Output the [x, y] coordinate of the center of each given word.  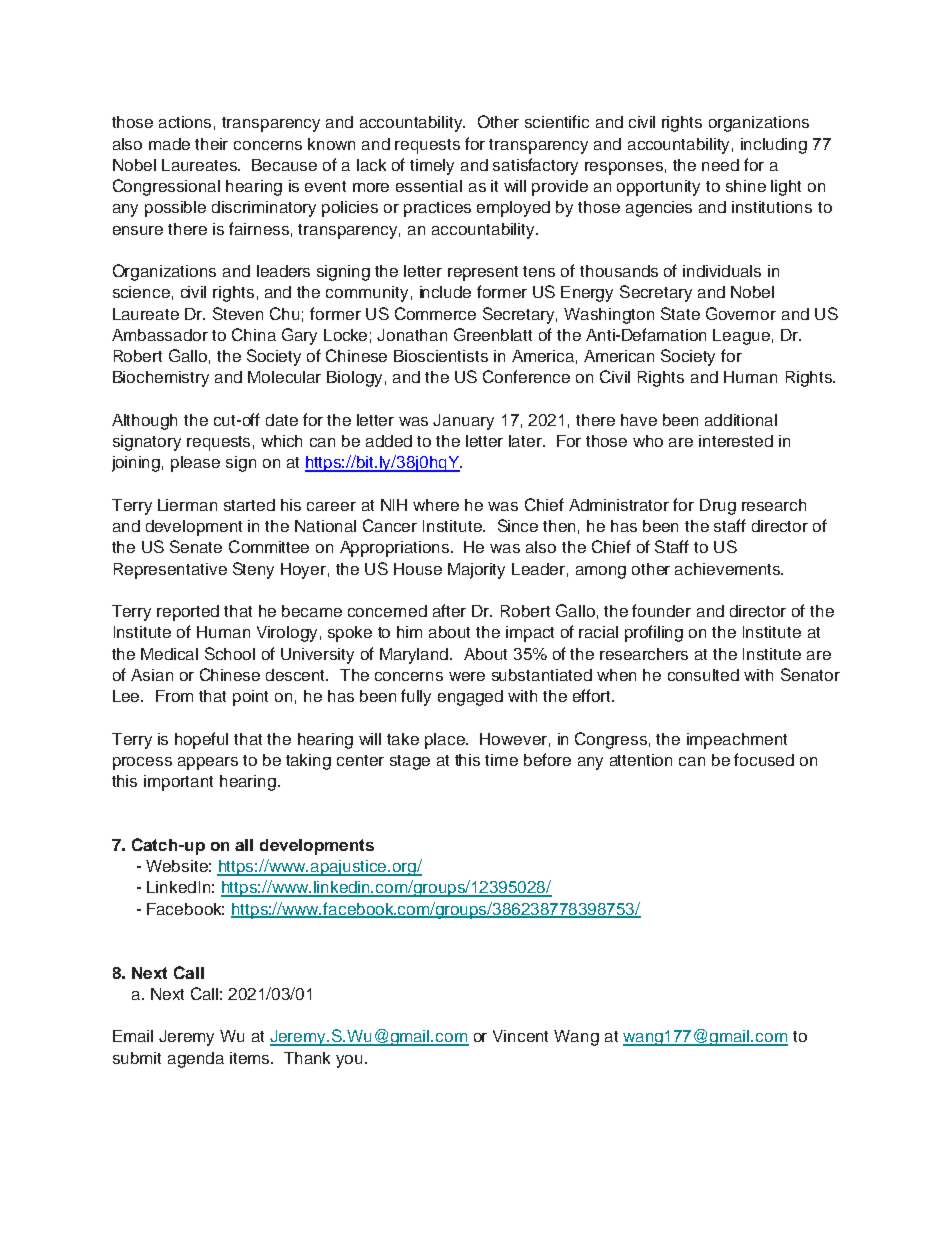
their [211, 144]
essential [429, 186]
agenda [196, 1060]
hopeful [201, 740]
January [463, 422]
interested [736, 441]
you [351, 1061]
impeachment [737, 741]
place [446, 741]
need [720, 165]
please [195, 464]
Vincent [520, 1036]
